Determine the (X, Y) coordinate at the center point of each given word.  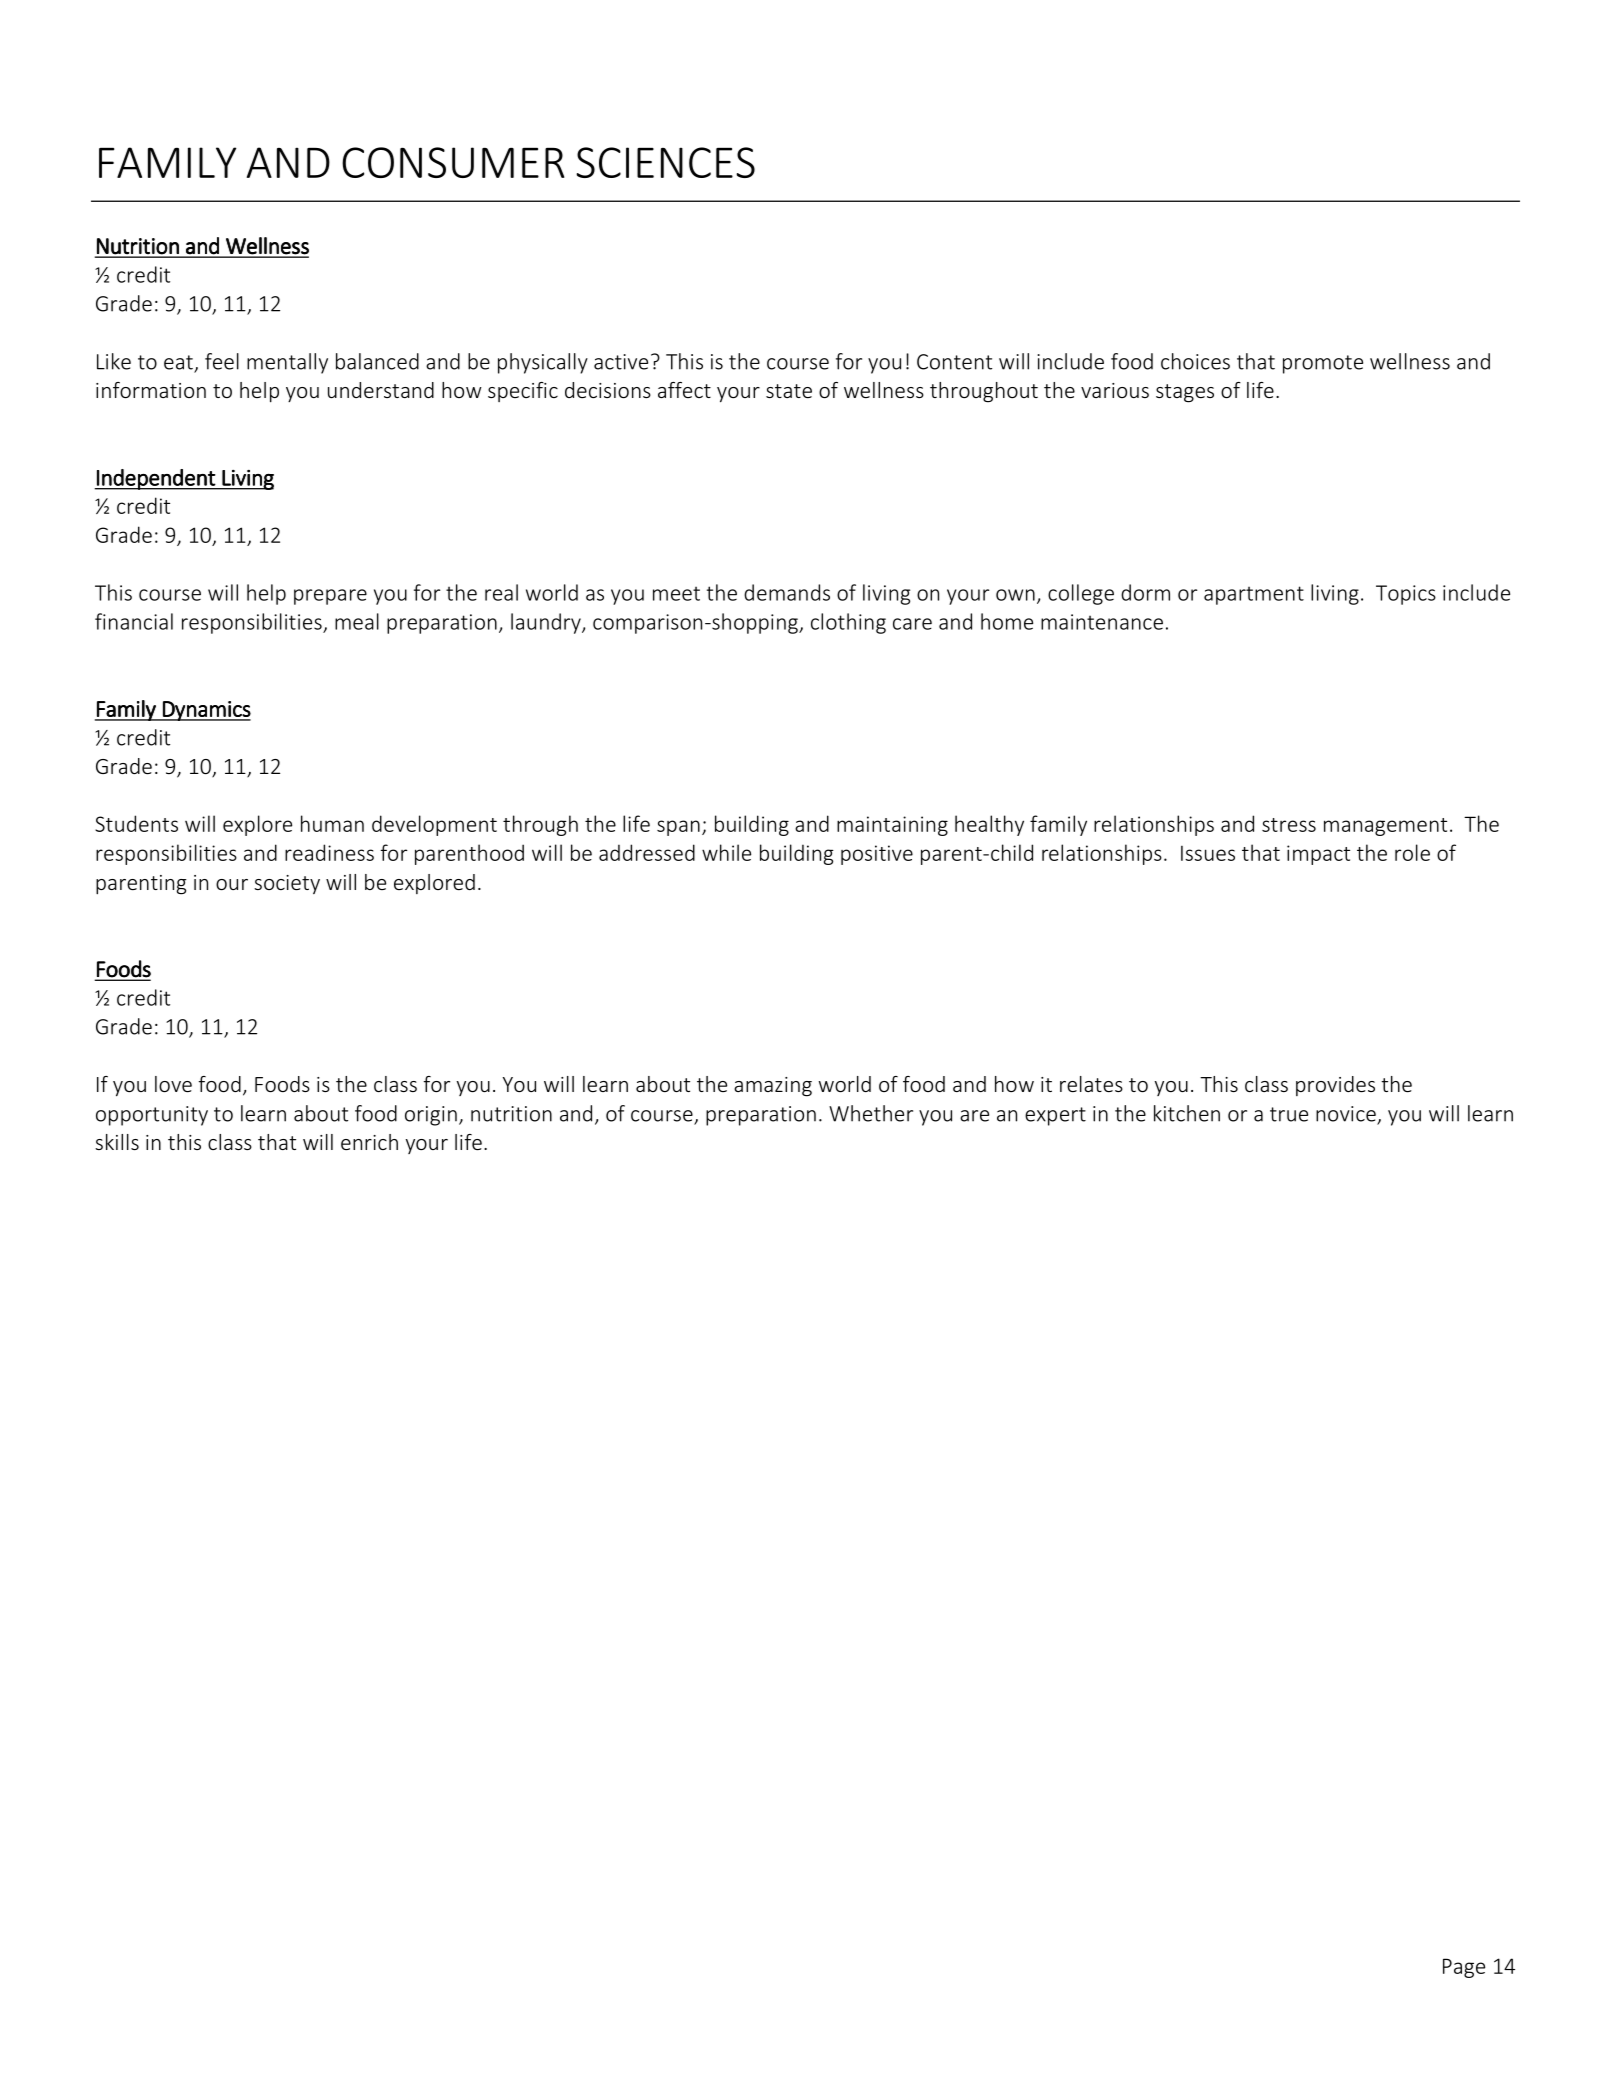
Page (1464, 1968)
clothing (848, 623)
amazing (773, 1087)
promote (1323, 364)
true (1289, 1114)
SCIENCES (665, 162)
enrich (369, 1142)
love (173, 1084)
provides (1335, 1086)
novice (1347, 1115)
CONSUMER (453, 162)
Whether (871, 1113)
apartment (1254, 595)
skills (117, 1142)
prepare (330, 597)
